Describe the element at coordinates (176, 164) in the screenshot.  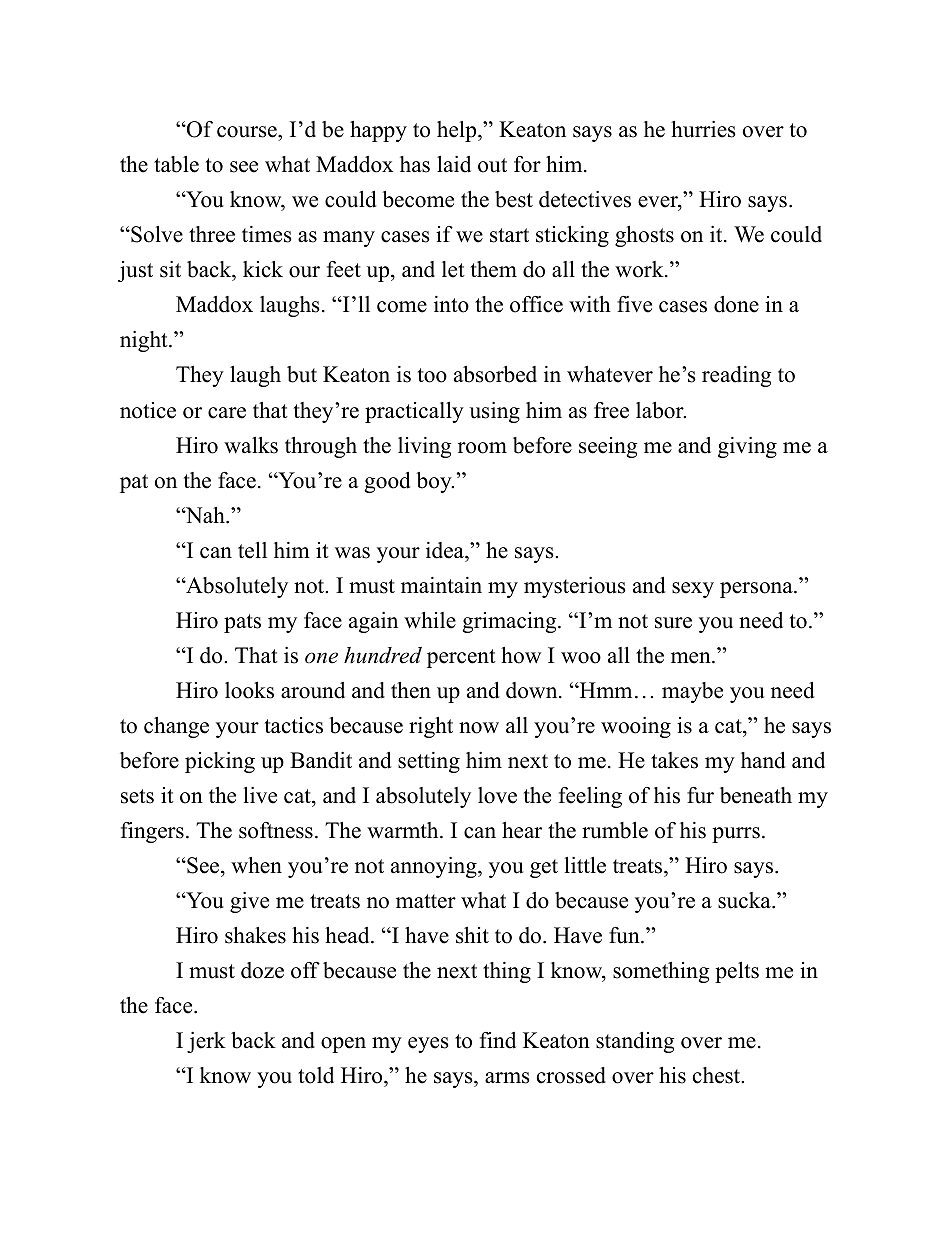
I see `table` at that location.
